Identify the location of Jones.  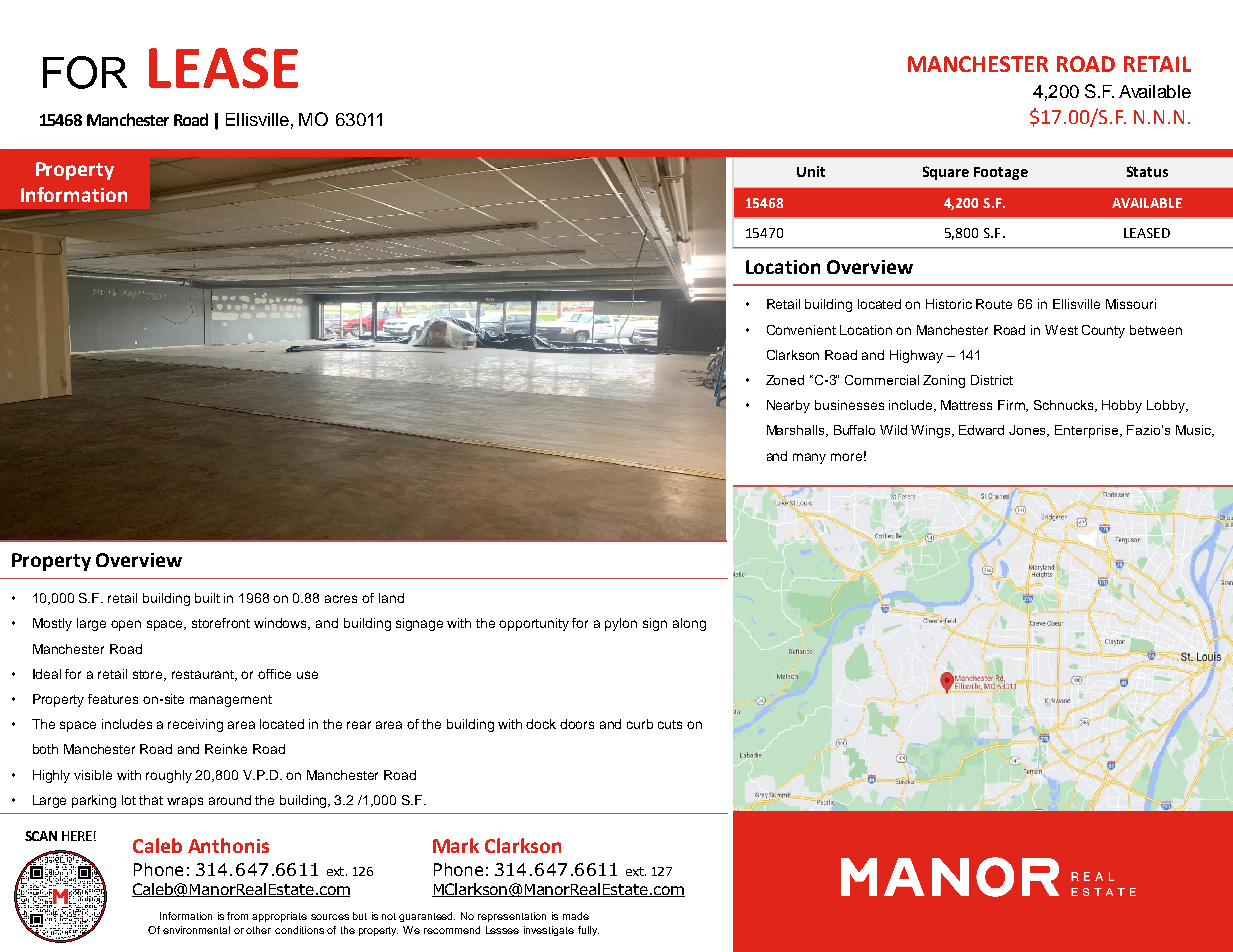
(1029, 431).
